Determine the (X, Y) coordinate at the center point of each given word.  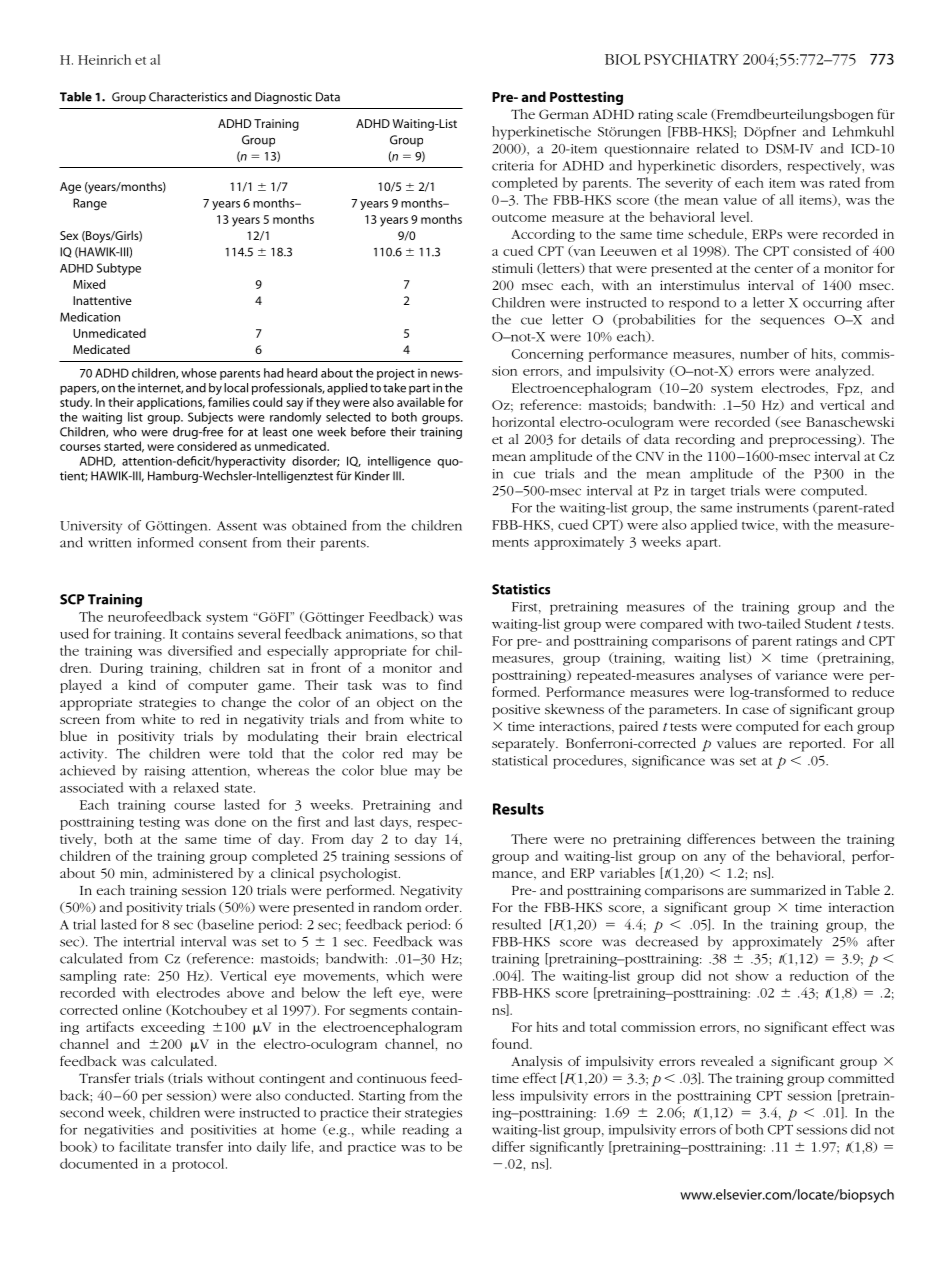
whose (199, 373)
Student (828, 623)
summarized (788, 890)
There (529, 838)
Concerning (547, 355)
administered (193, 873)
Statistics (521, 589)
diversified (200, 650)
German (564, 114)
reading (426, 1131)
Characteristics (188, 97)
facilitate (145, 1146)
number (764, 353)
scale (692, 114)
